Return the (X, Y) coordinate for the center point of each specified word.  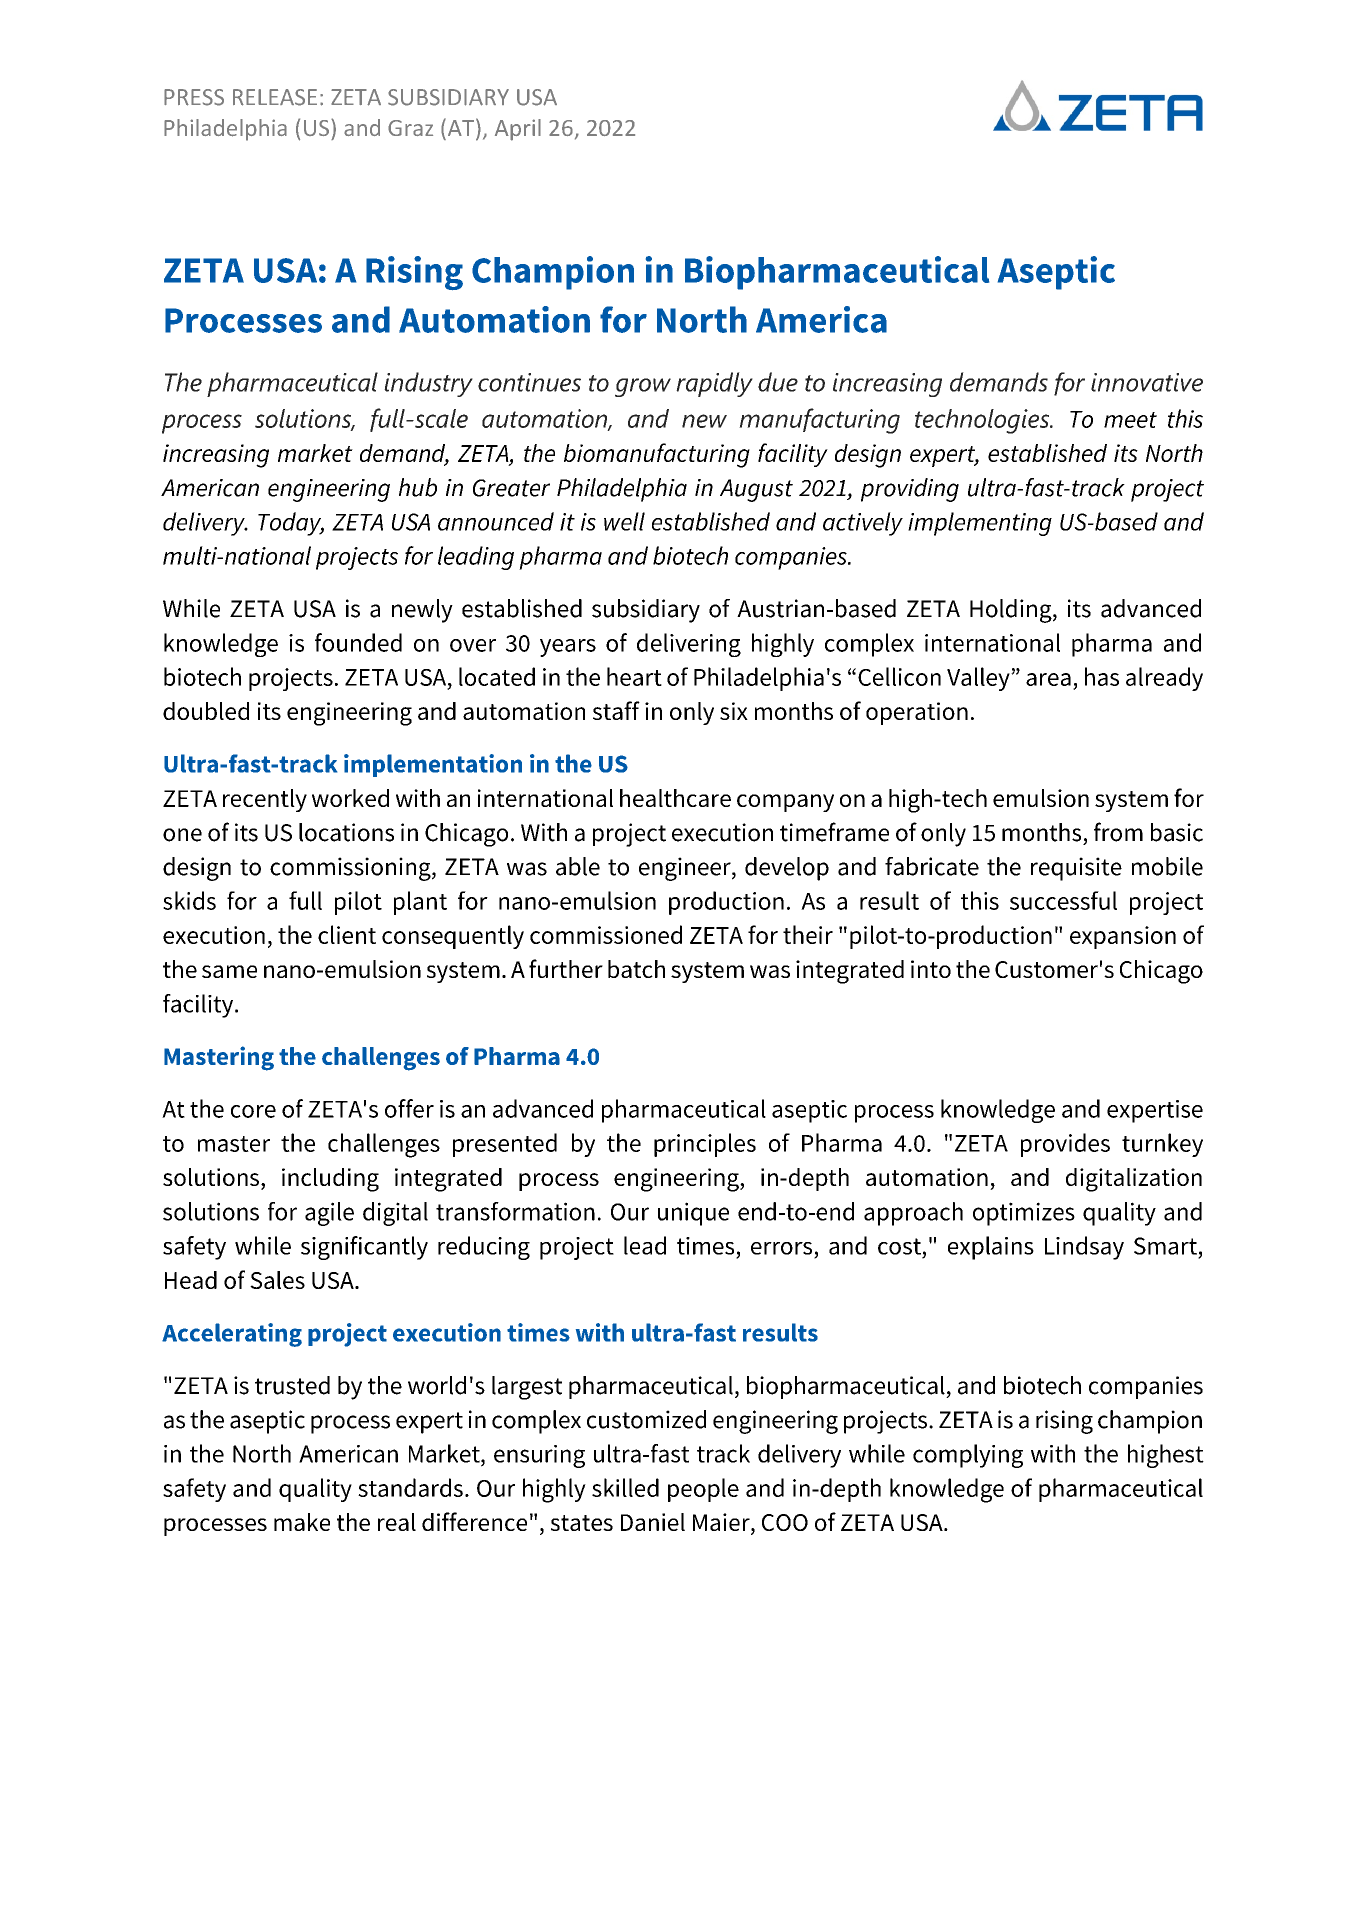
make (302, 1522)
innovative (1147, 382)
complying (968, 1456)
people (703, 1490)
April (518, 130)
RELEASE (275, 97)
